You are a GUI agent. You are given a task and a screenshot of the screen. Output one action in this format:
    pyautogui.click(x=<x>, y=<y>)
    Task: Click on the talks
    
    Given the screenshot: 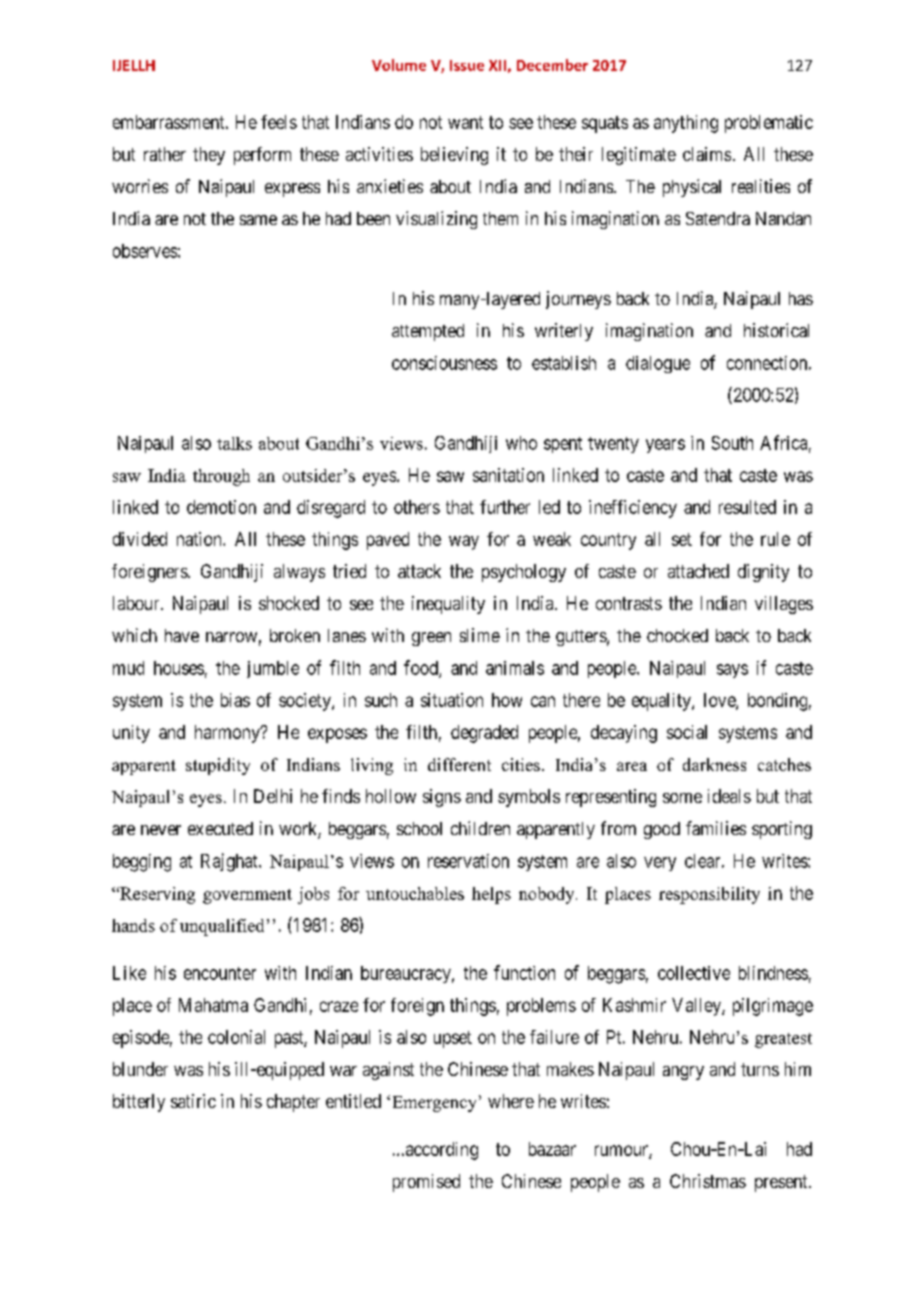 What is the action you would take?
    pyautogui.click(x=234, y=443)
